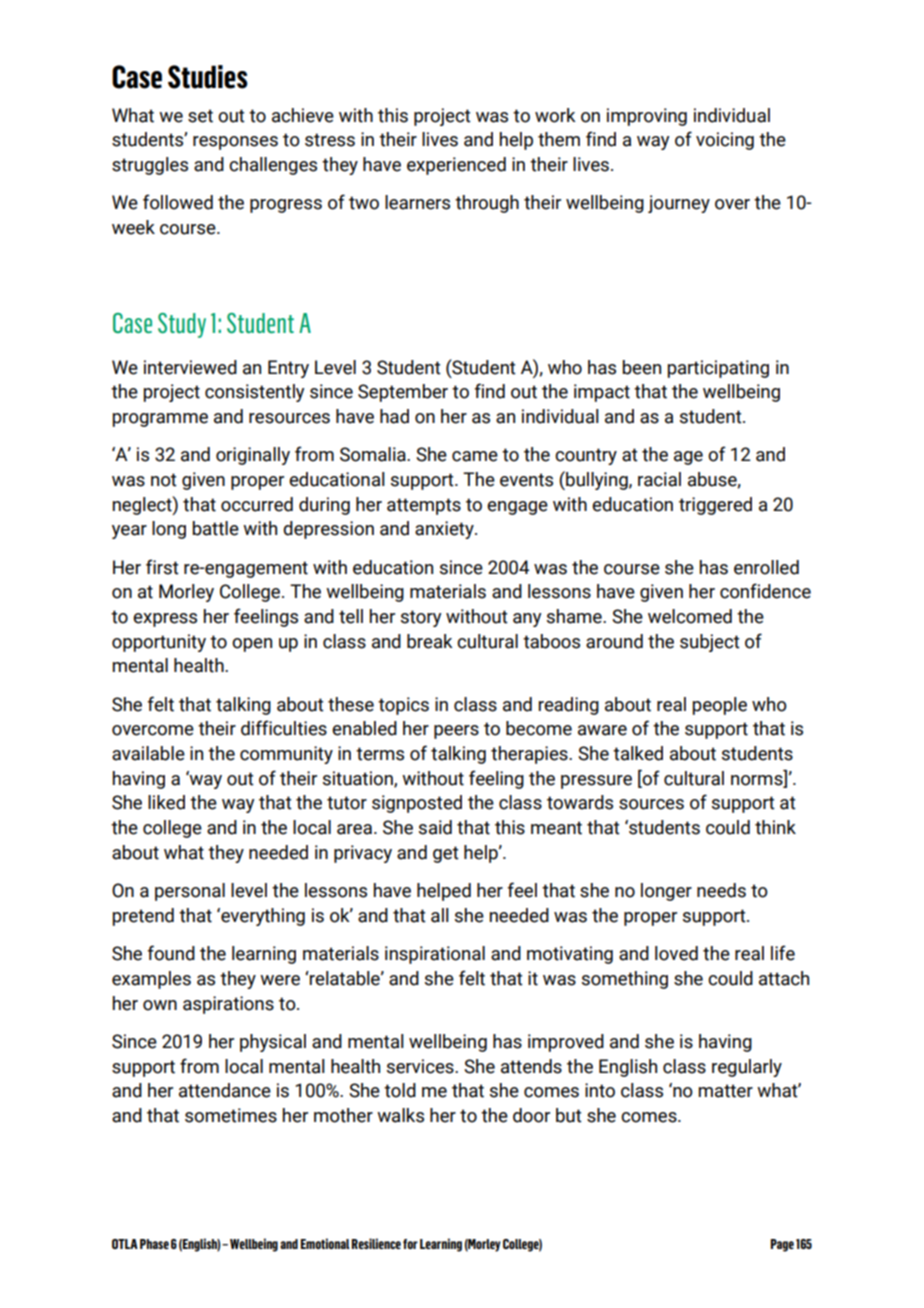 The height and width of the screenshot is (1308, 924). What do you see at coordinates (403, 393) in the screenshot?
I see `September` at bounding box center [403, 393].
